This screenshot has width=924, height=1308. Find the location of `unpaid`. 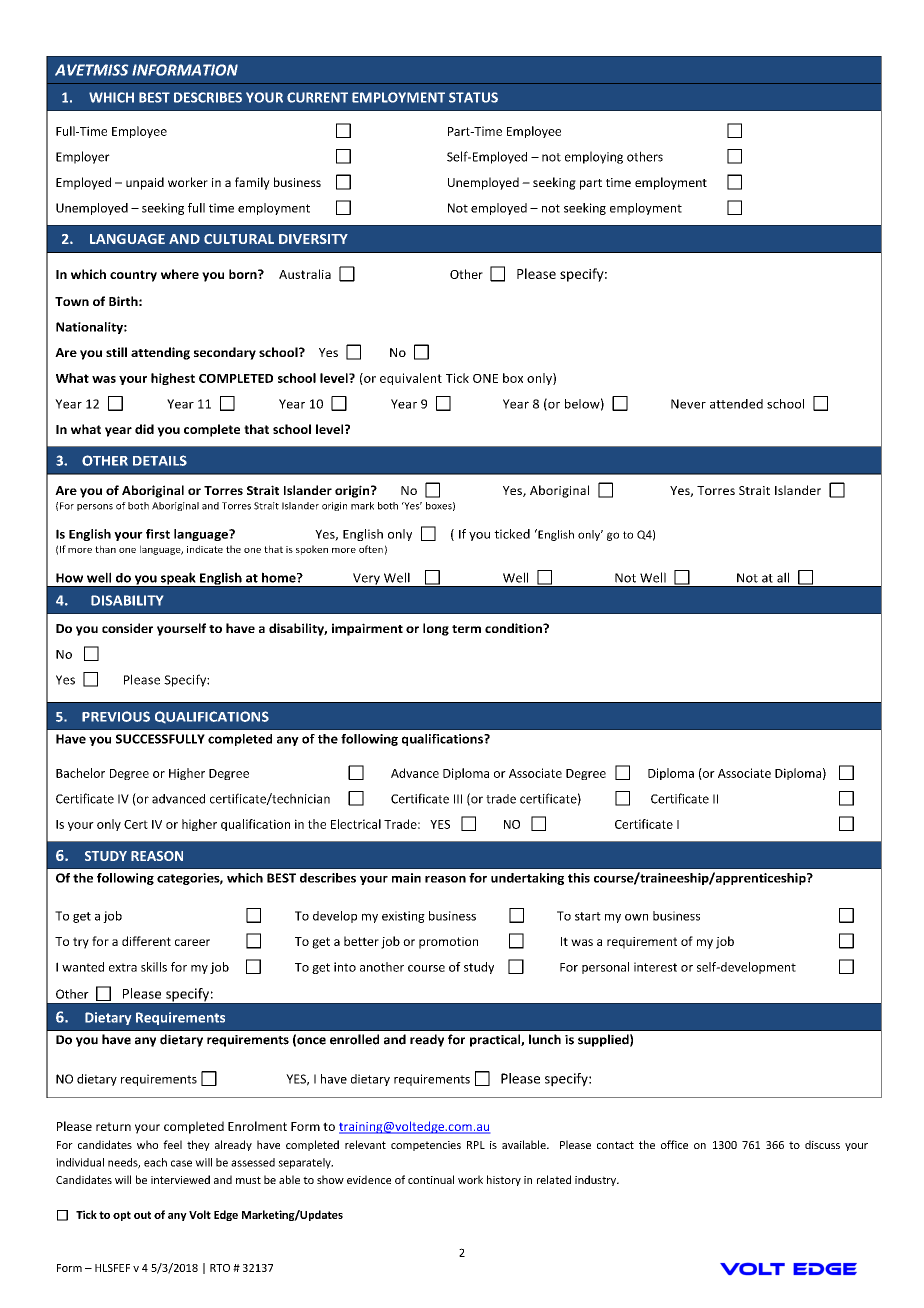

unpaid is located at coordinates (145, 183).
